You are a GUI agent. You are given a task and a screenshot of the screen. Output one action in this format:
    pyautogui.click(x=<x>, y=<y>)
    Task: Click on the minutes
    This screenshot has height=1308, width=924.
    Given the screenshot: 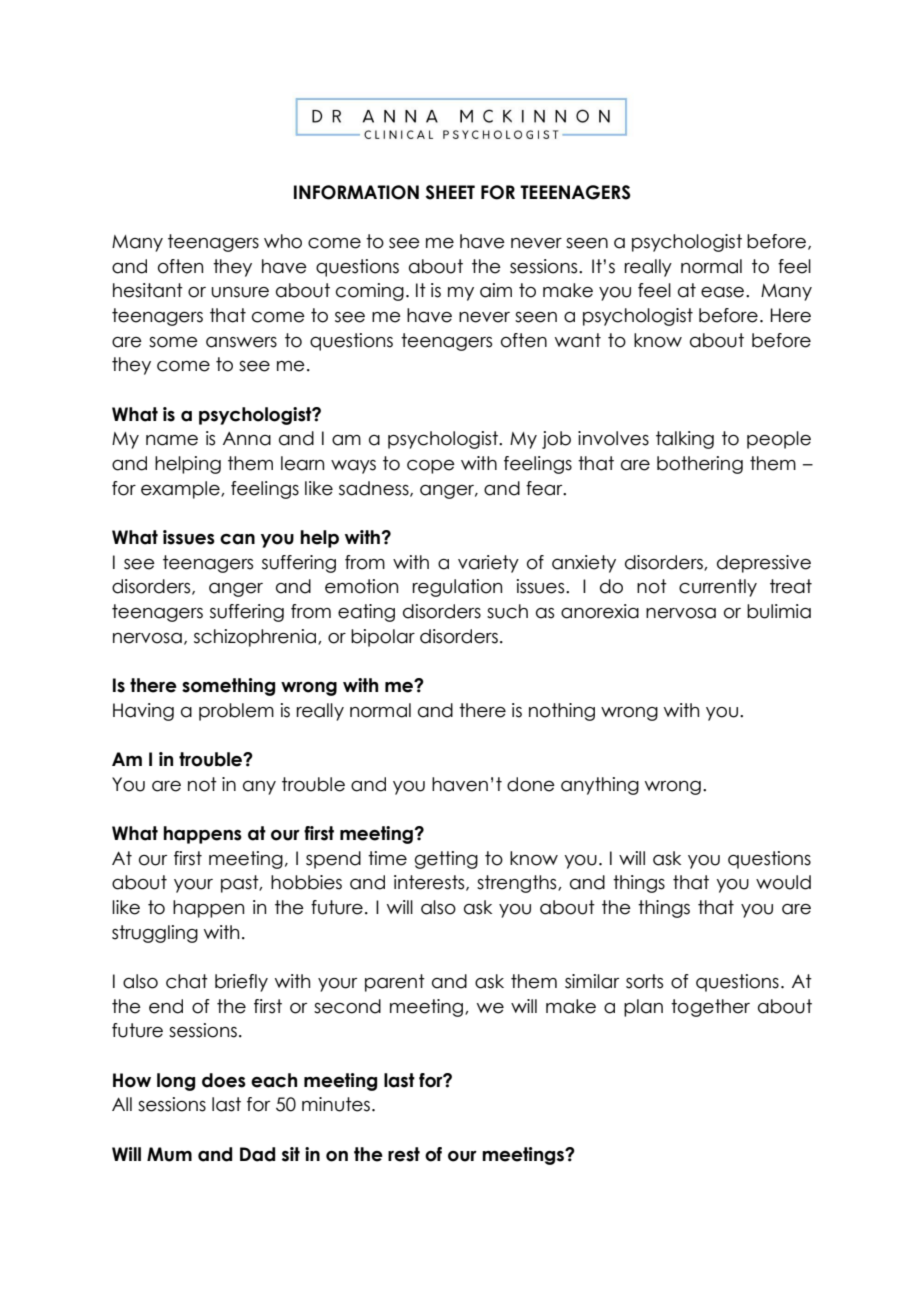 What is the action you would take?
    pyautogui.click(x=336, y=1104)
